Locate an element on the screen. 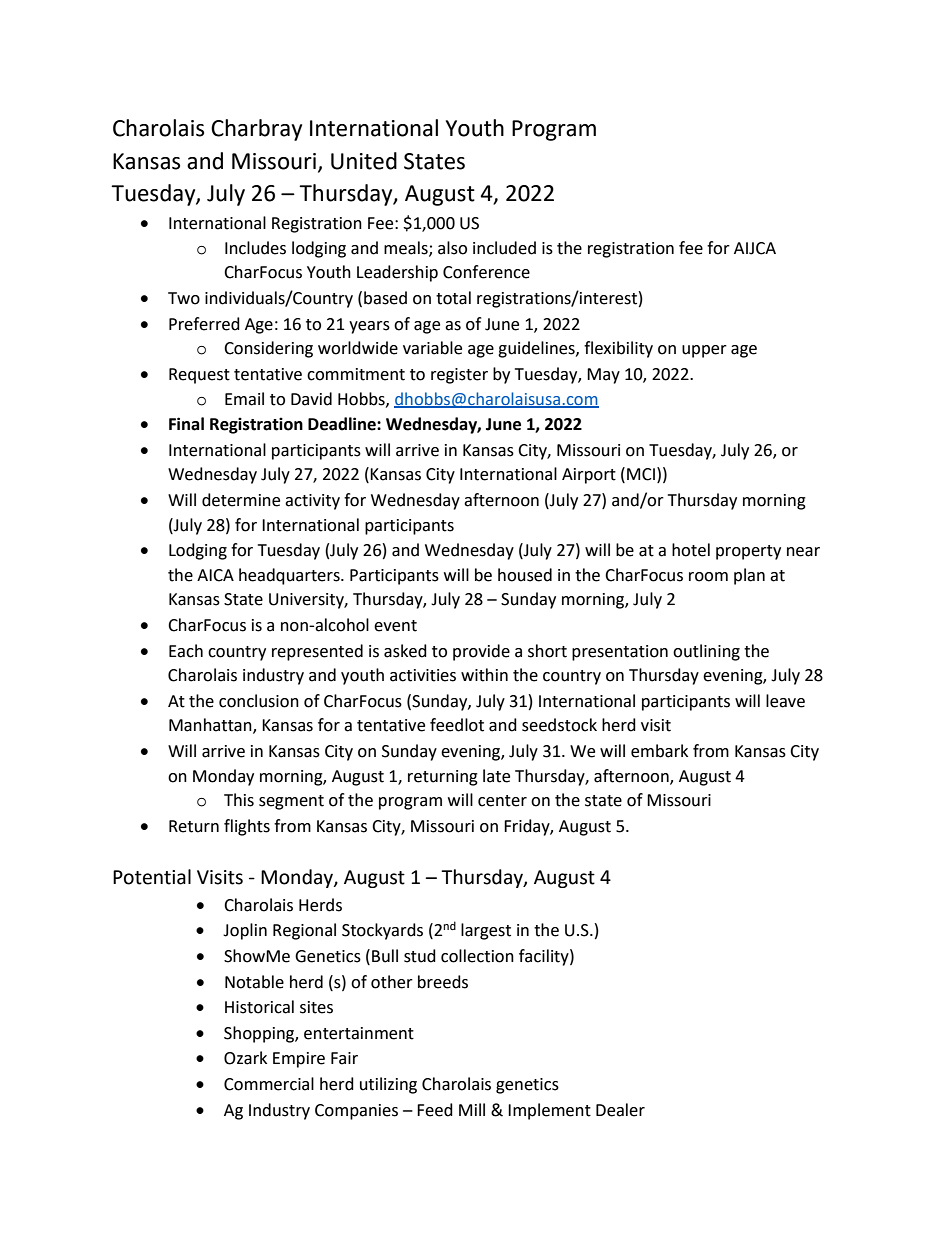 Image resolution: width=952 pixels, height=1233 pixels. Dealer is located at coordinates (620, 1110).
